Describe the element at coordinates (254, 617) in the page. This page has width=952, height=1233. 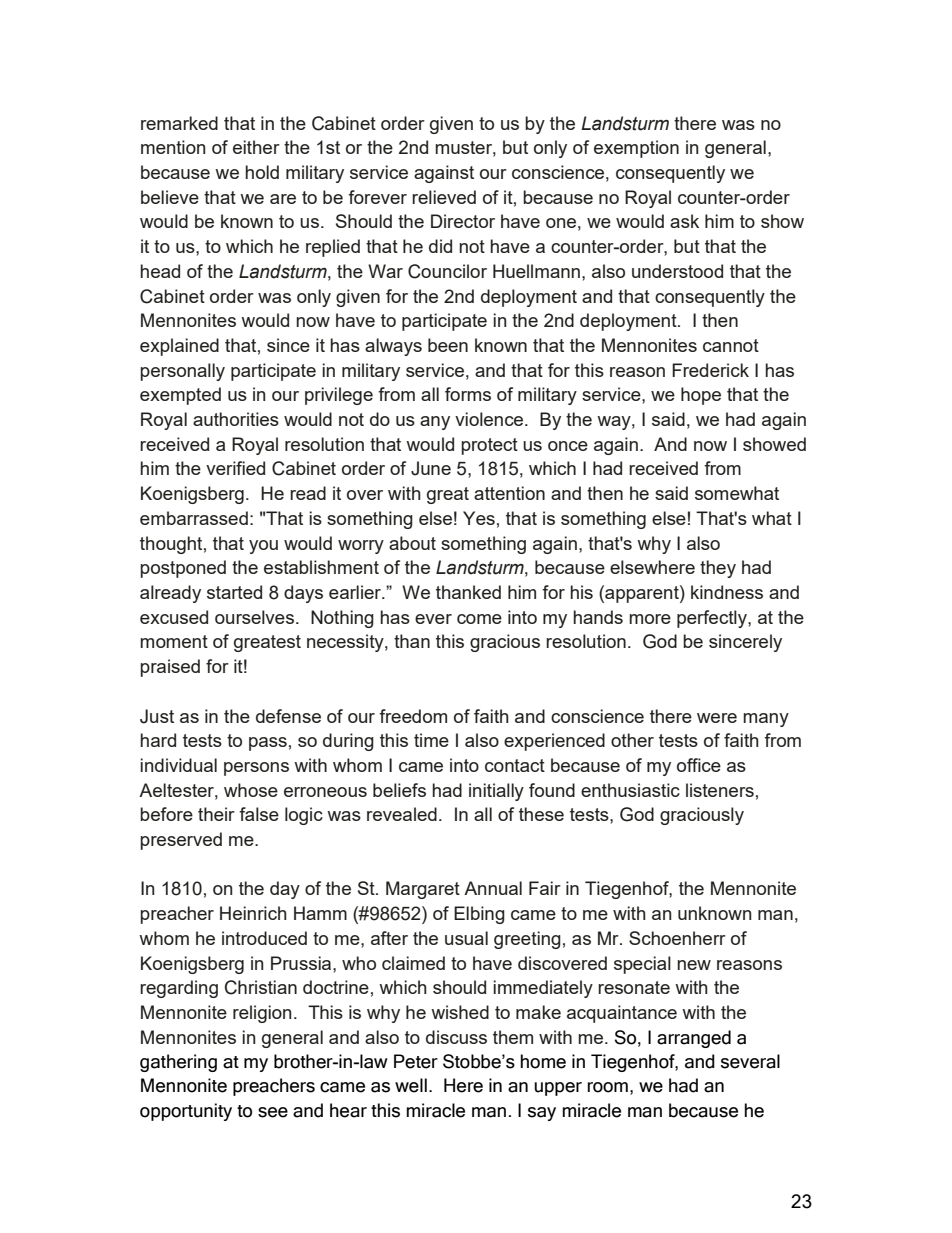
I see `ourselves` at that location.
